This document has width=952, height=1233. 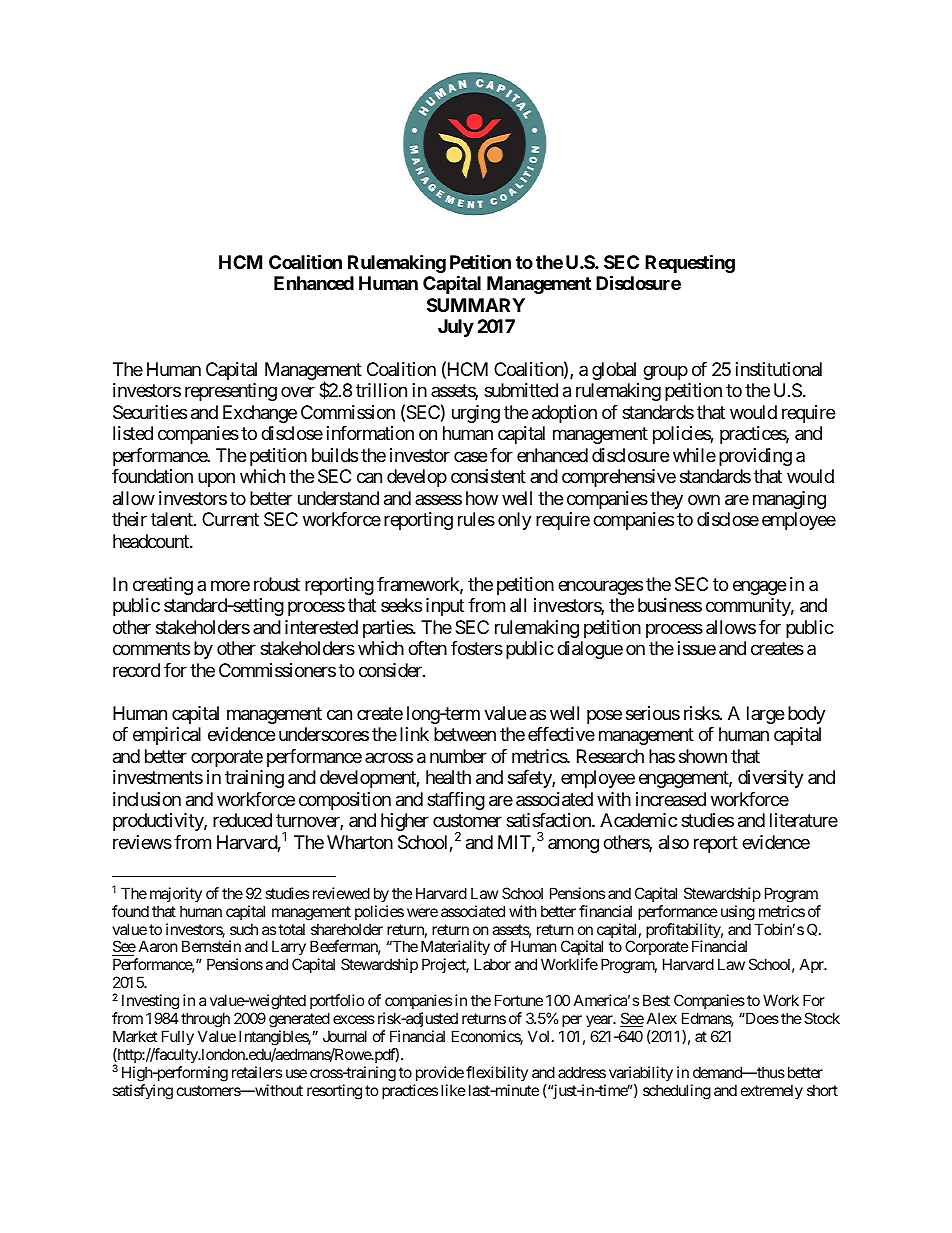 I want to click on record, so click(x=136, y=670).
